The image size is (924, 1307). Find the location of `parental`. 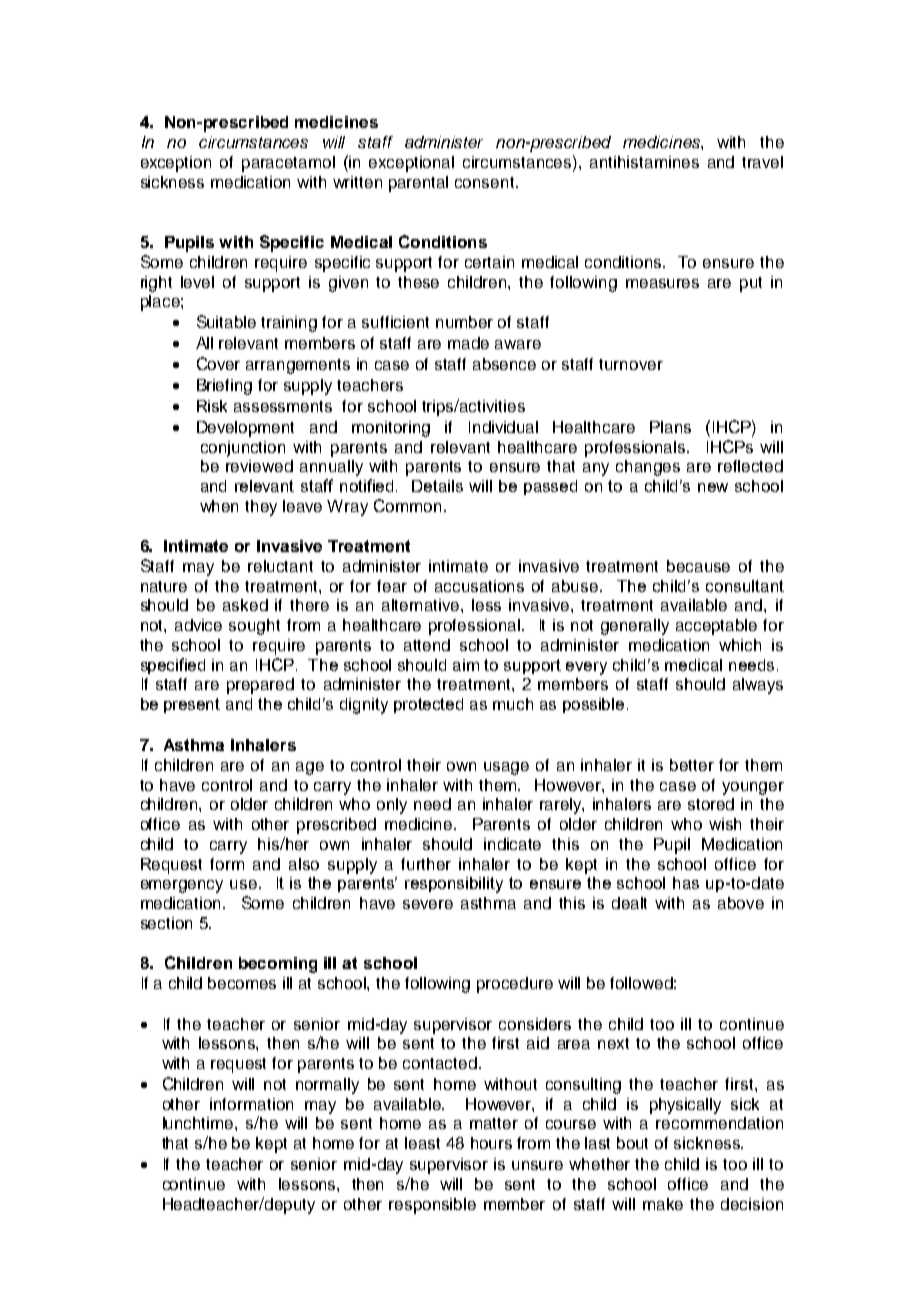

parental is located at coordinates (418, 184).
